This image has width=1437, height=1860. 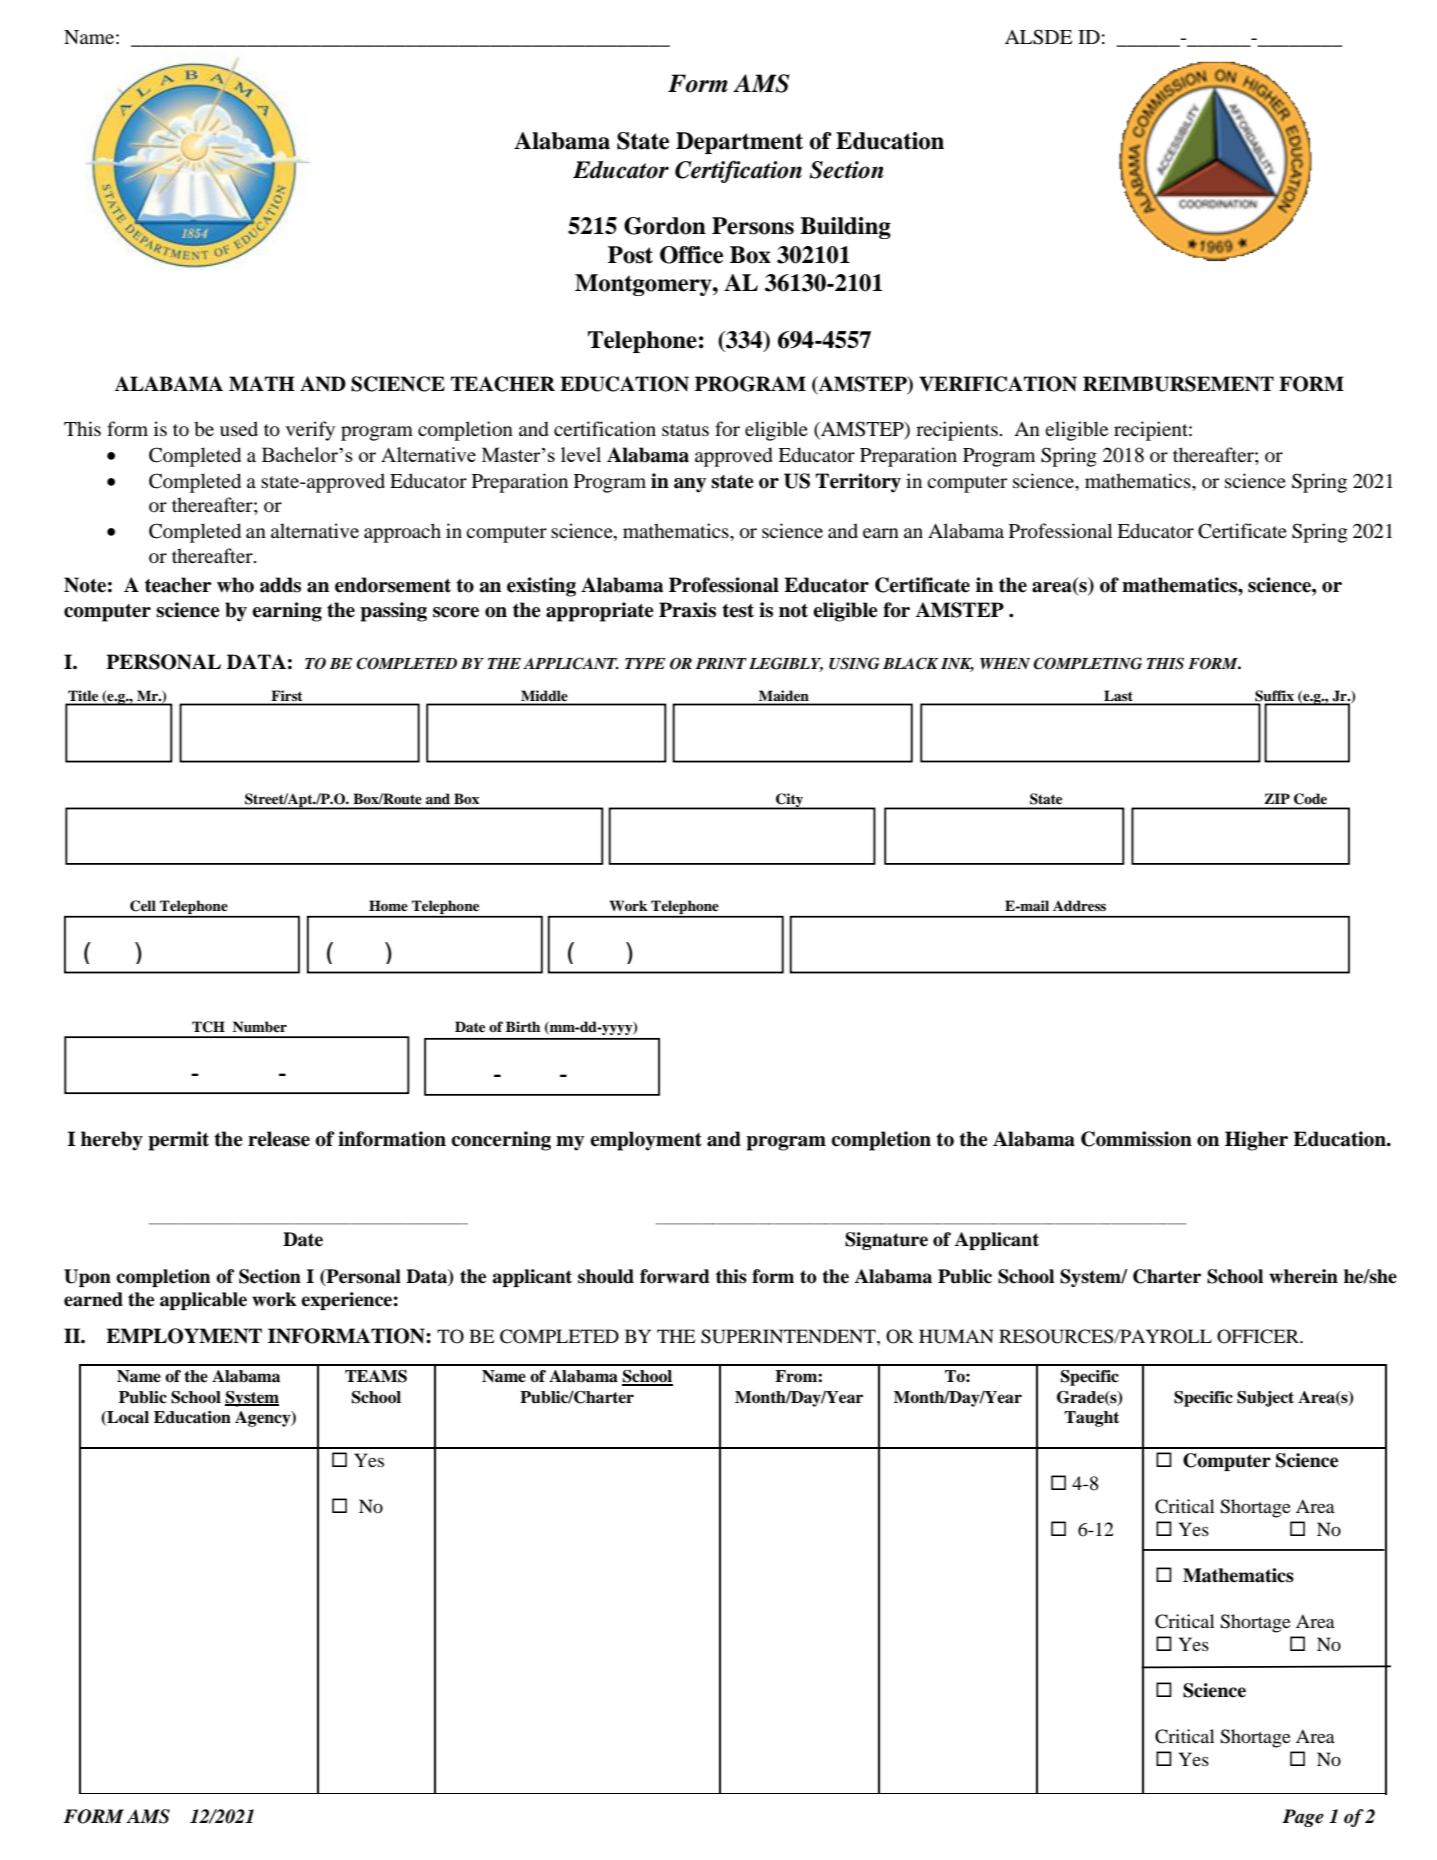 I want to click on applicable, so click(x=203, y=1301).
